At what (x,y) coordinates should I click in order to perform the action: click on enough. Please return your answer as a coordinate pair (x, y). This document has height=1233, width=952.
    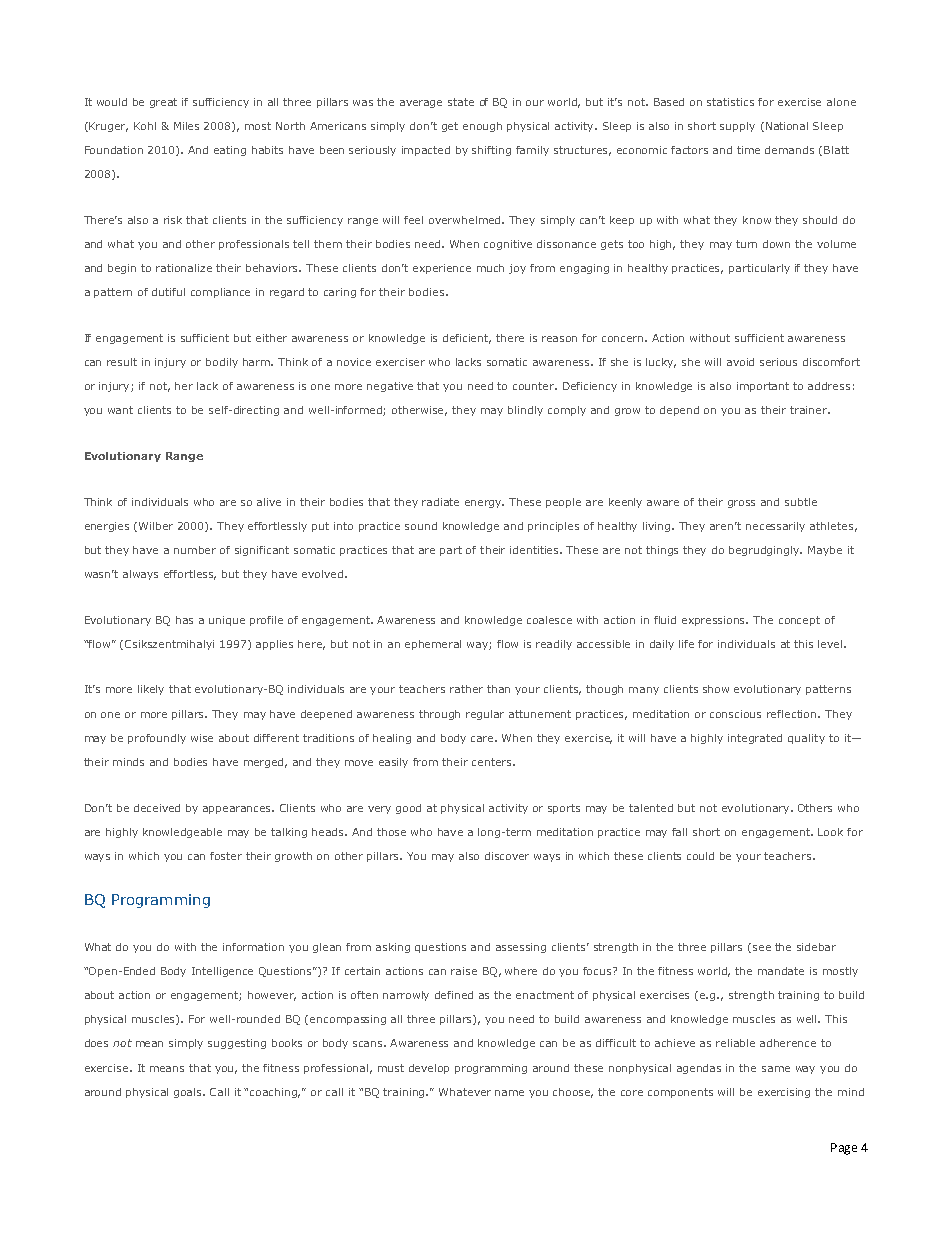
    Looking at the image, I should click on (482, 127).
